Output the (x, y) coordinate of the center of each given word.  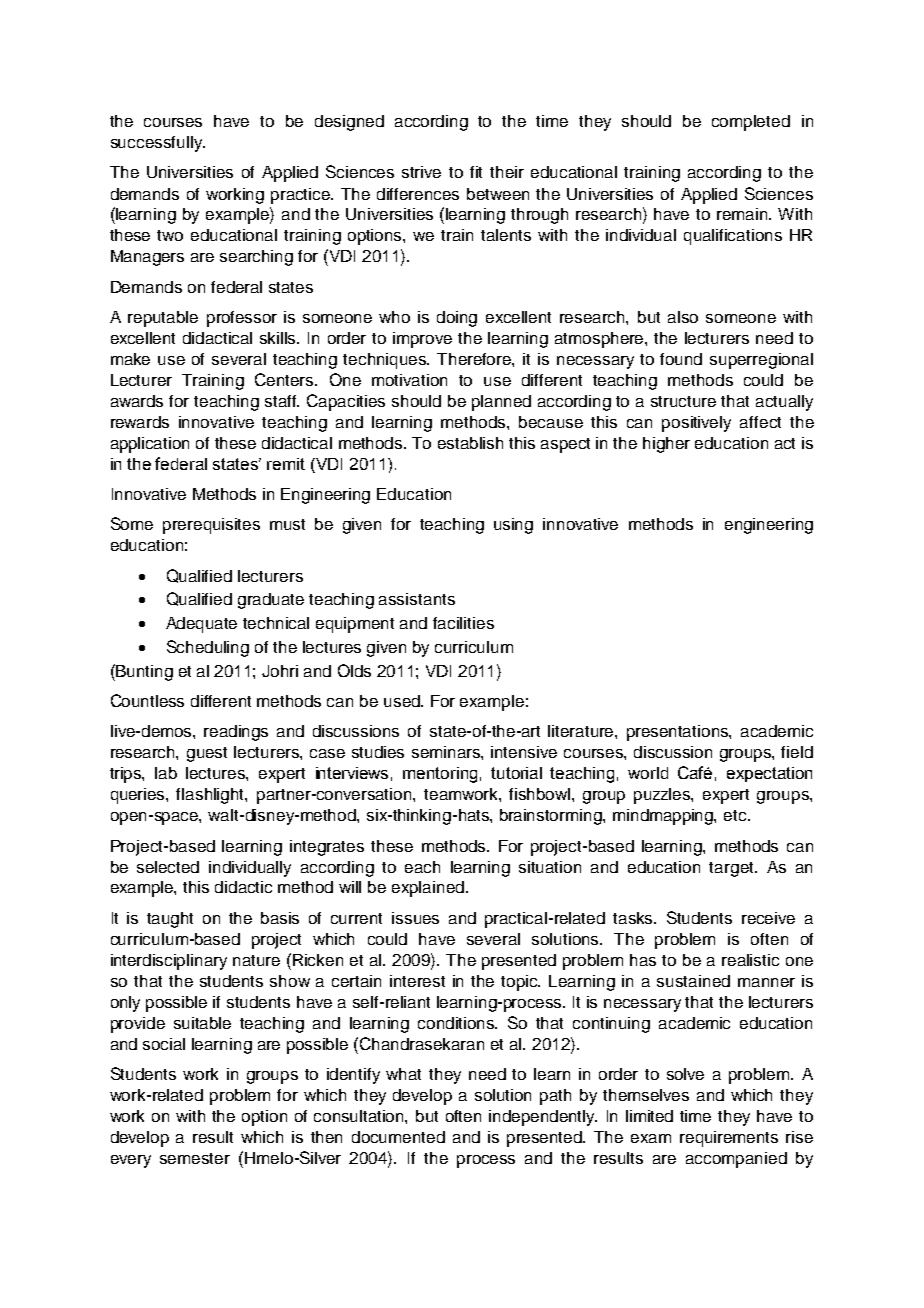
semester (195, 1158)
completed (751, 123)
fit (476, 172)
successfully (157, 144)
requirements (729, 1139)
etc (736, 815)
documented (398, 1137)
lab (166, 773)
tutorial (516, 773)
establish (470, 443)
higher (666, 445)
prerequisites (211, 526)
